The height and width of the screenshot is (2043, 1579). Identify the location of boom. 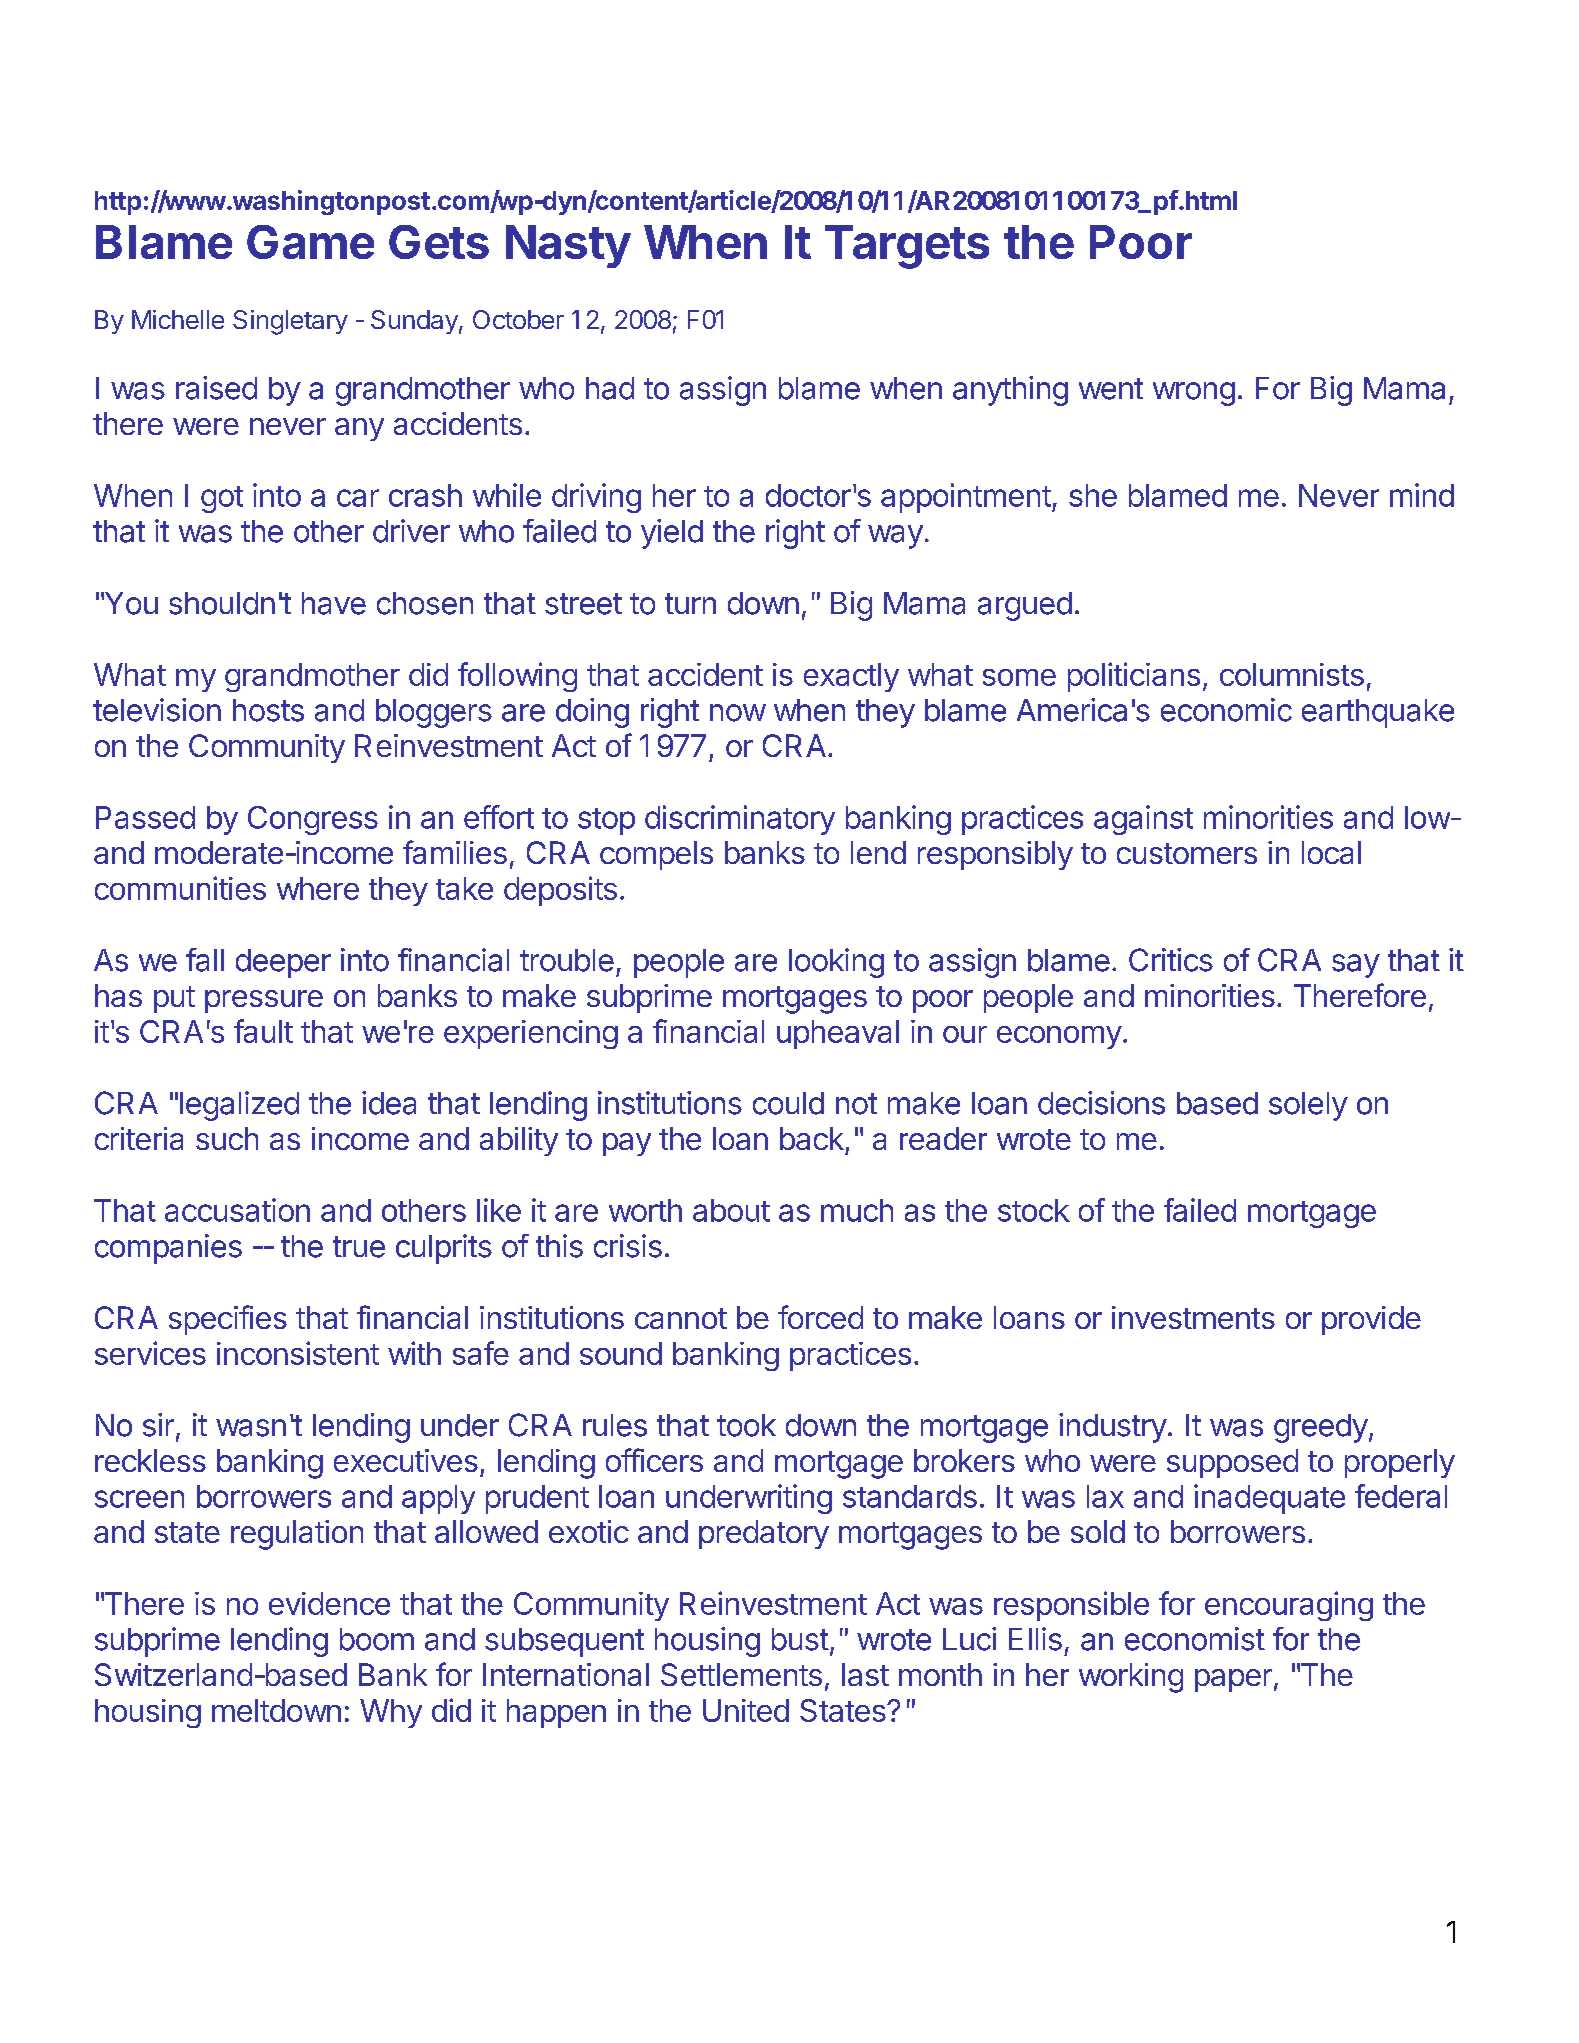
(377, 1639).
